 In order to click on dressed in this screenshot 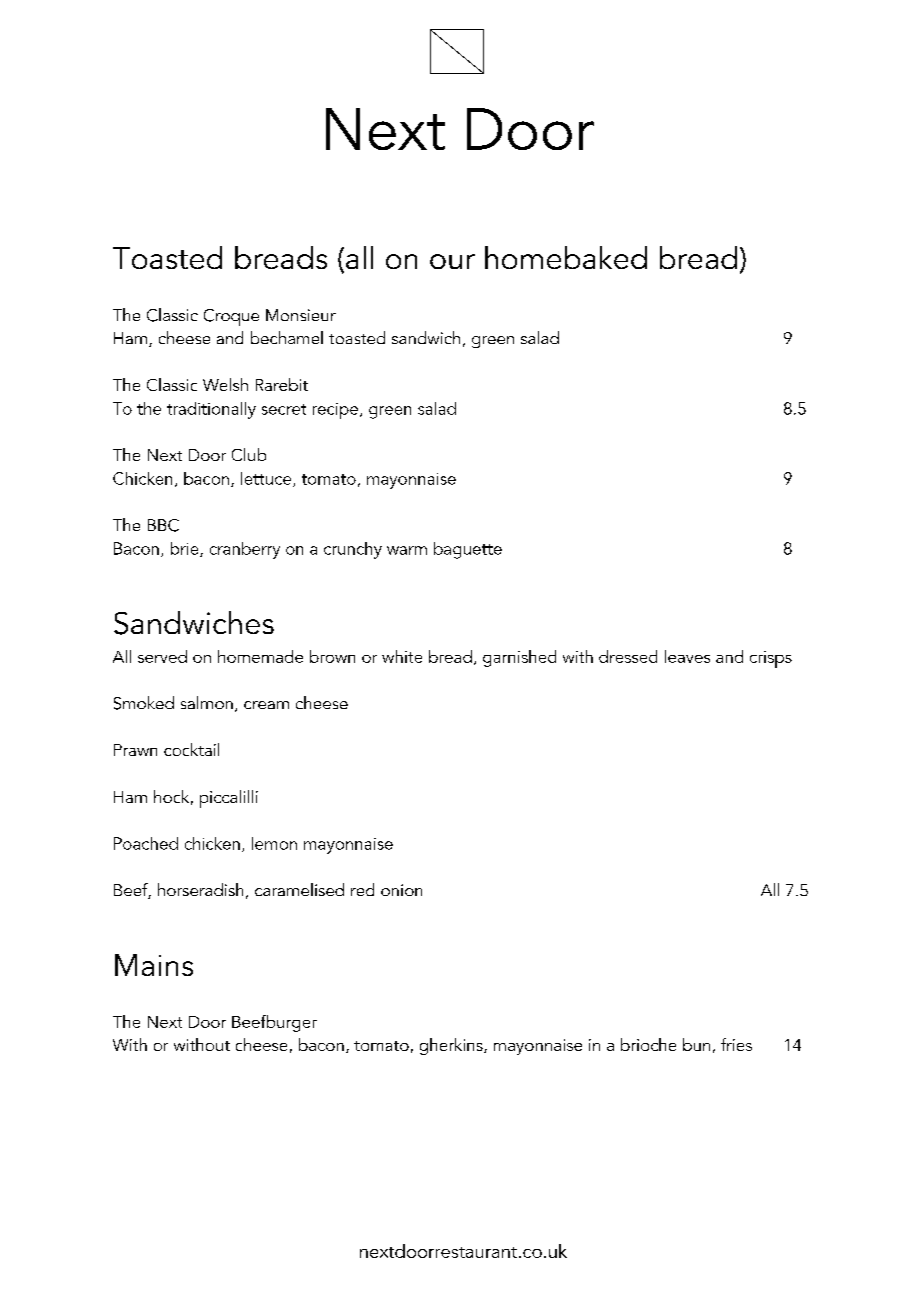, I will do `click(628, 656)`.
